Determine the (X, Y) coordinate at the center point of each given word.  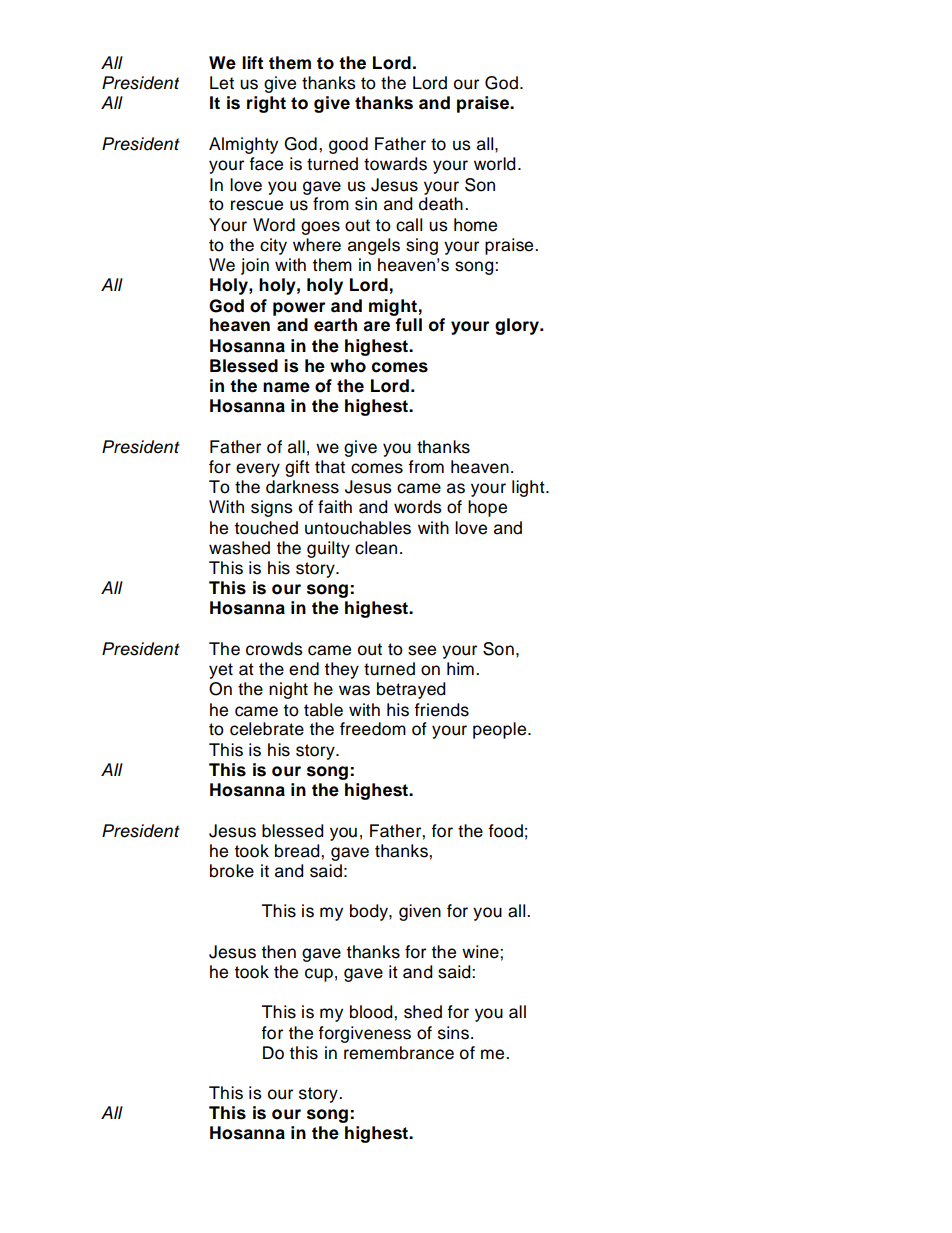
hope (487, 508)
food (505, 831)
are (376, 326)
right (266, 104)
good (348, 145)
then (279, 952)
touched (266, 528)
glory (518, 326)
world (495, 164)
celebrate (267, 729)
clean (376, 548)
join (255, 266)
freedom (373, 729)
